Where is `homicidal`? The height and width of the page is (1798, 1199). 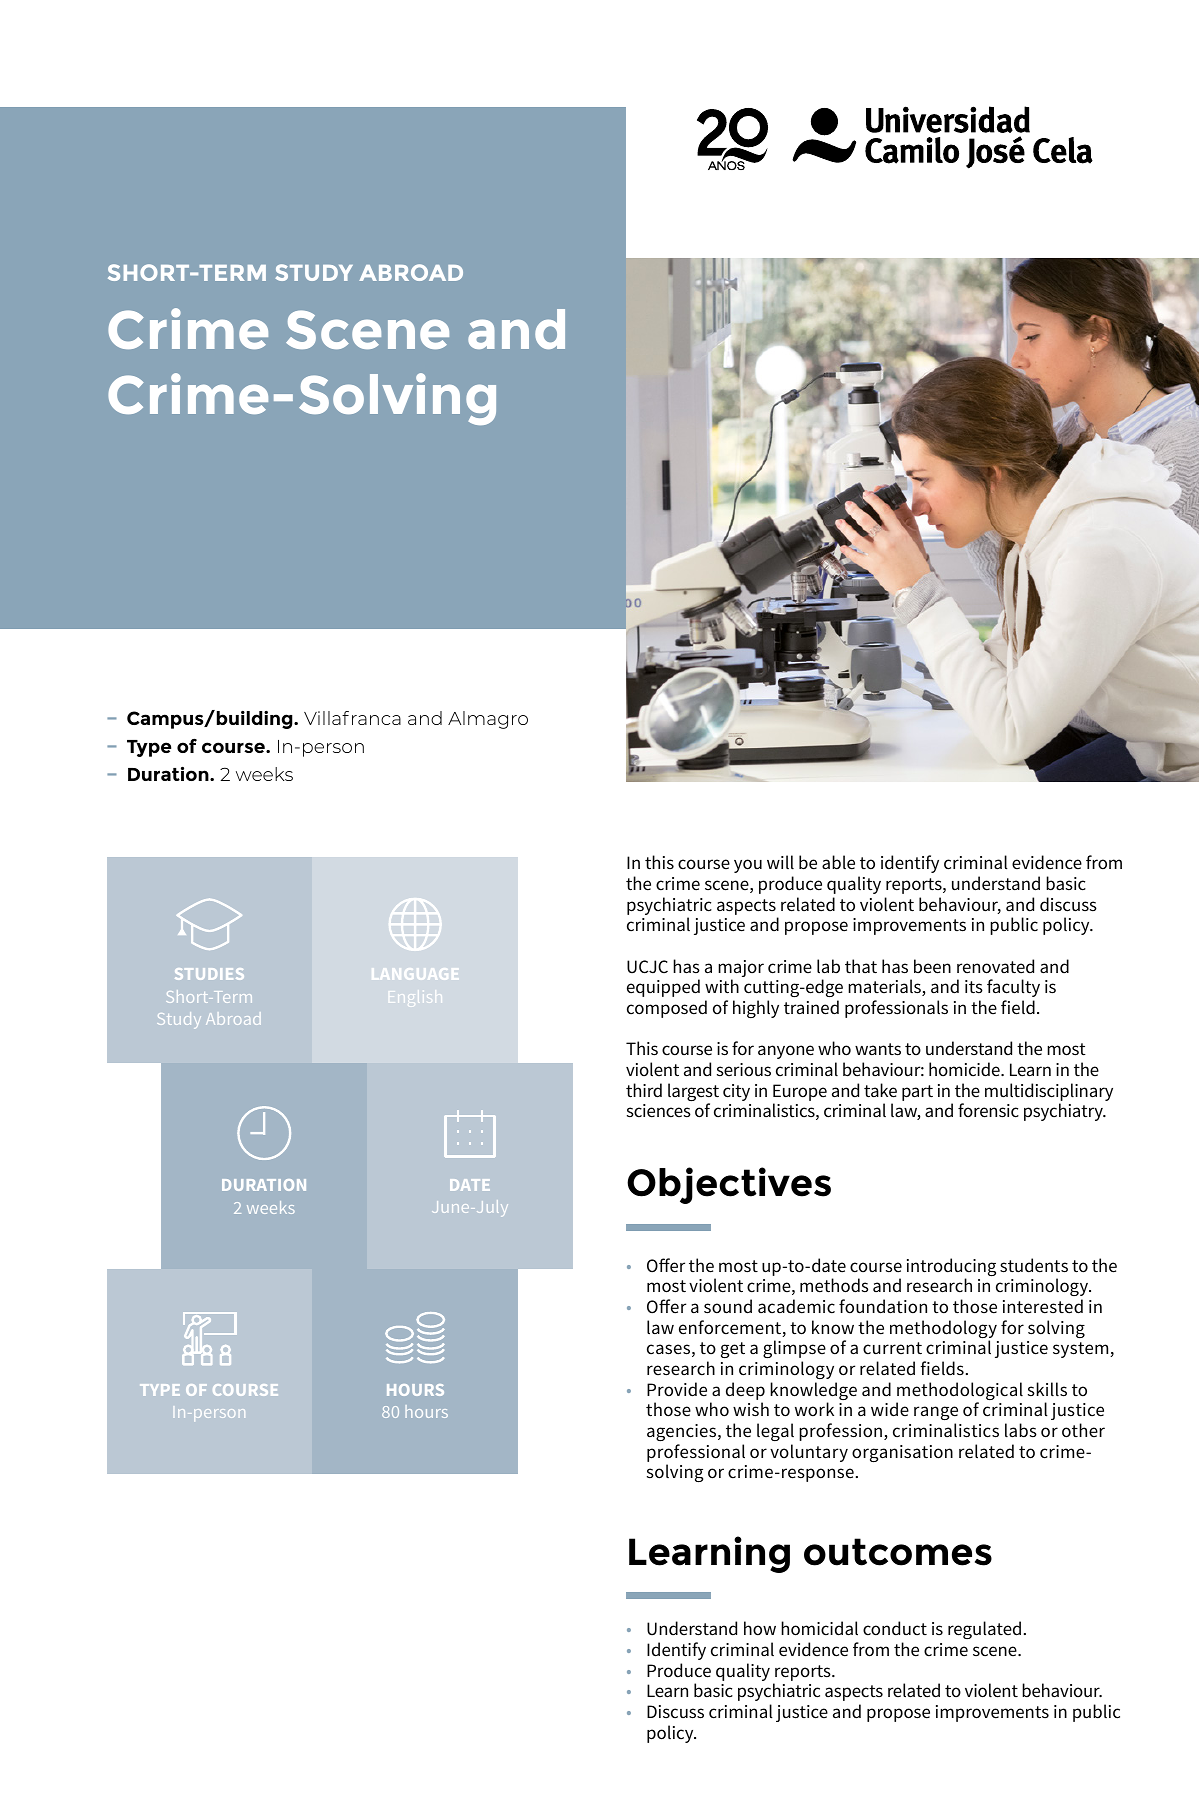
homicidal is located at coordinates (819, 1628).
